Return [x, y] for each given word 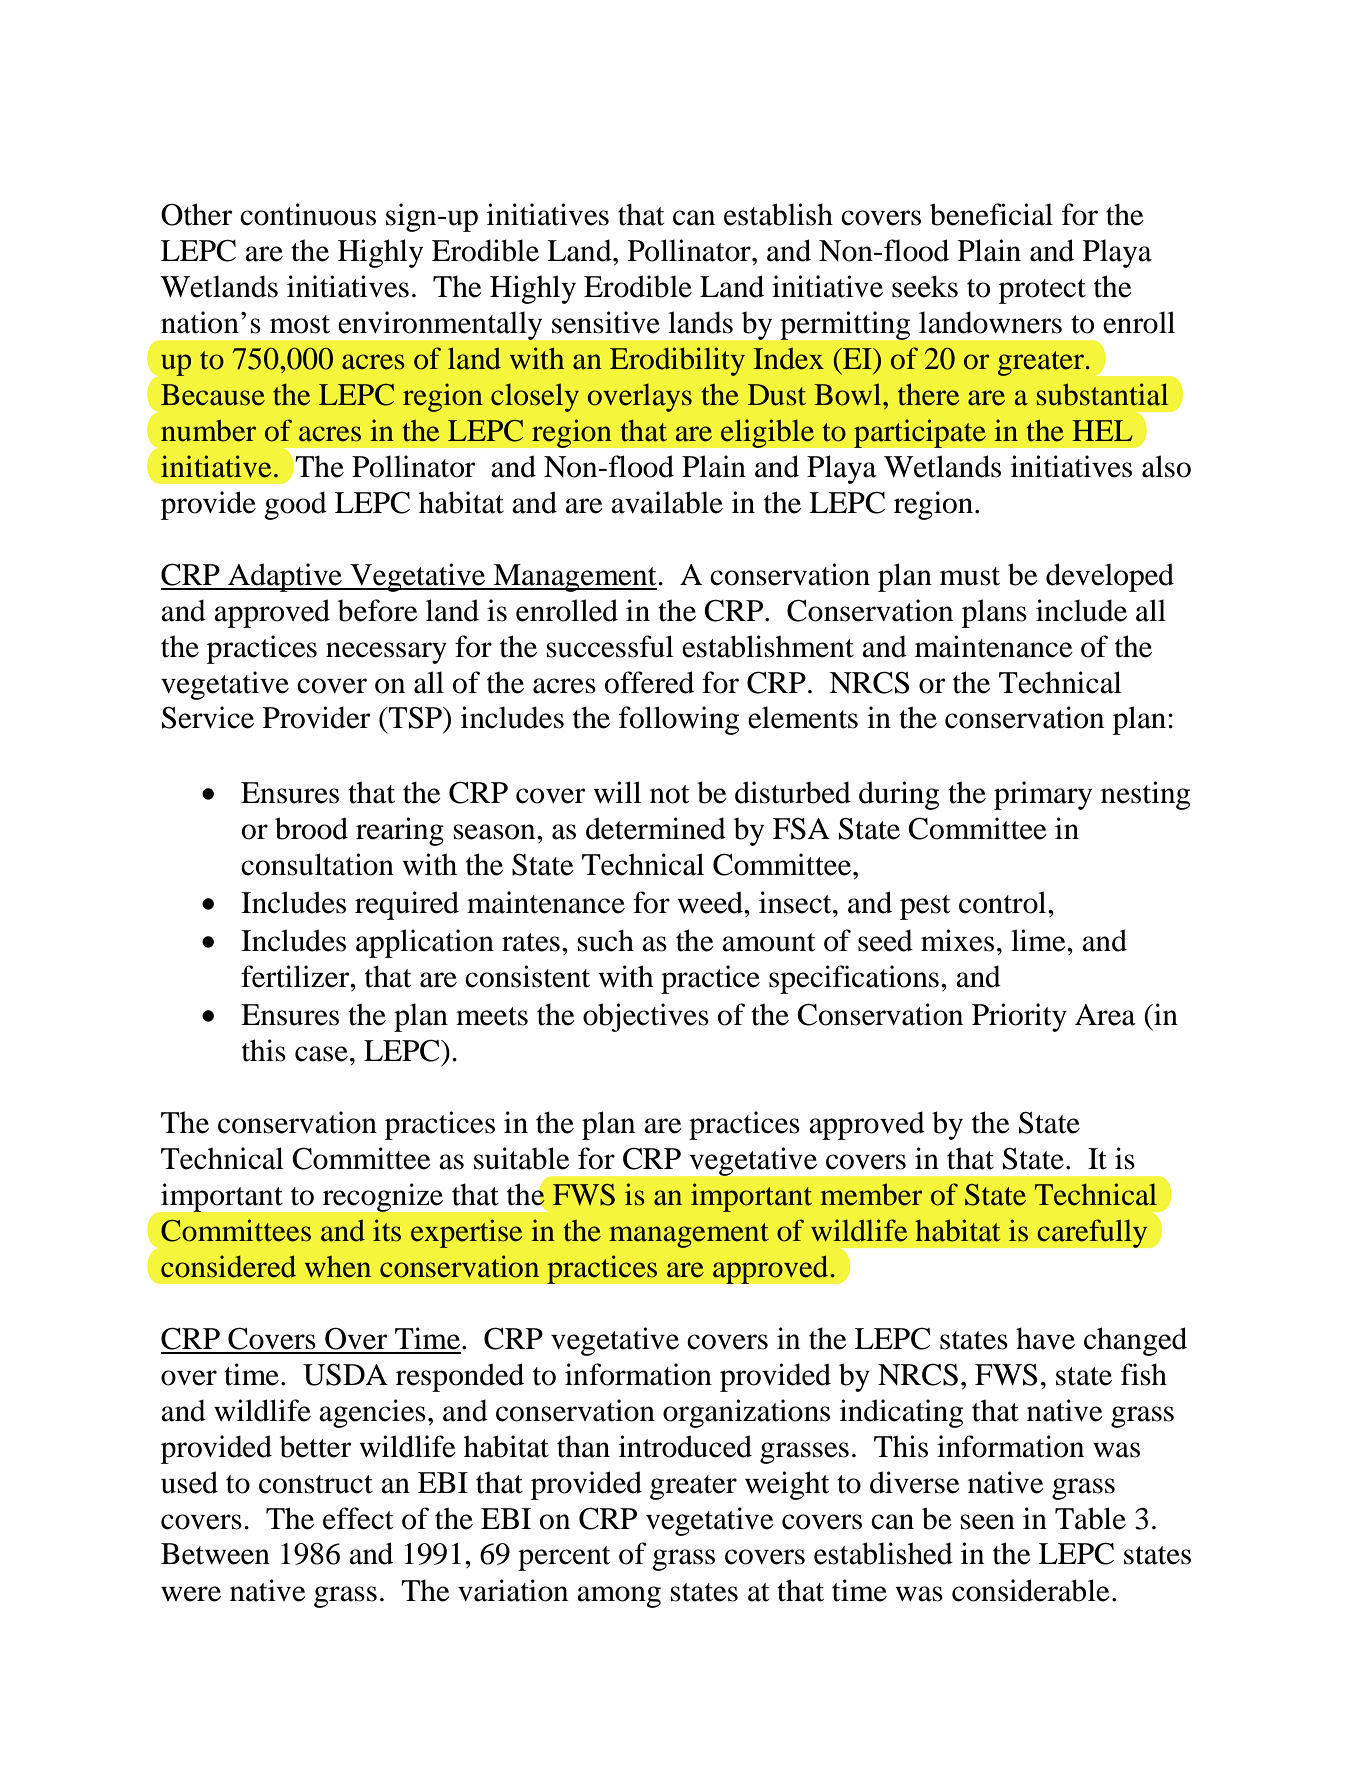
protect [1042, 291]
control [1004, 902]
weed [711, 902]
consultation [317, 864]
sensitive [606, 322]
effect [358, 1518]
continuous [308, 214]
